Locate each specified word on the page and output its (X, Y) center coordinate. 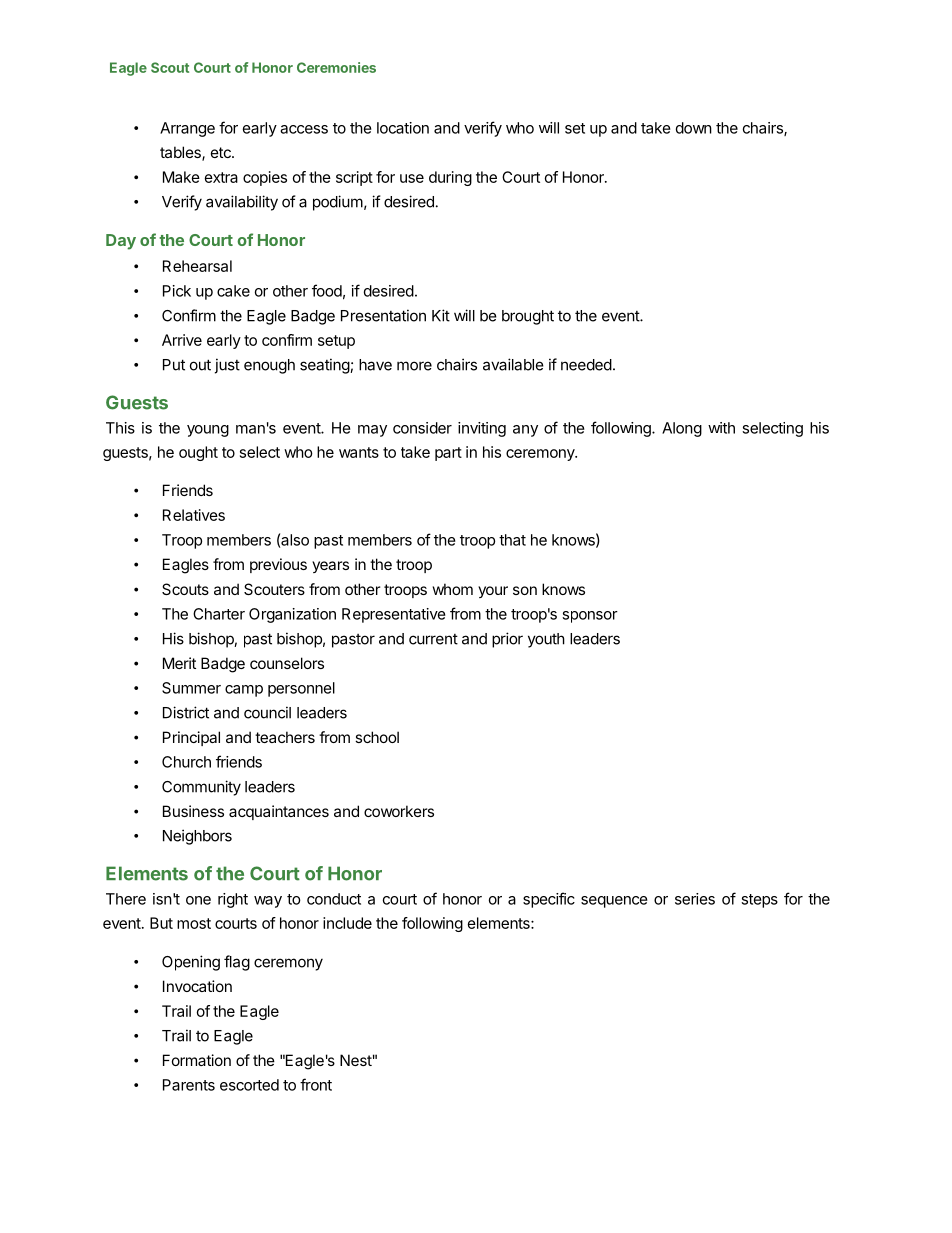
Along (682, 429)
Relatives (194, 515)
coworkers (399, 811)
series (695, 899)
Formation (197, 1060)
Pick (177, 291)
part (448, 454)
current (433, 639)
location (403, 128)
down (694, 128)
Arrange (187, 129)
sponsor (590, 617)
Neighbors (197, 837)
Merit (179, 663)
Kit (441, 315)
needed (586, 365)
